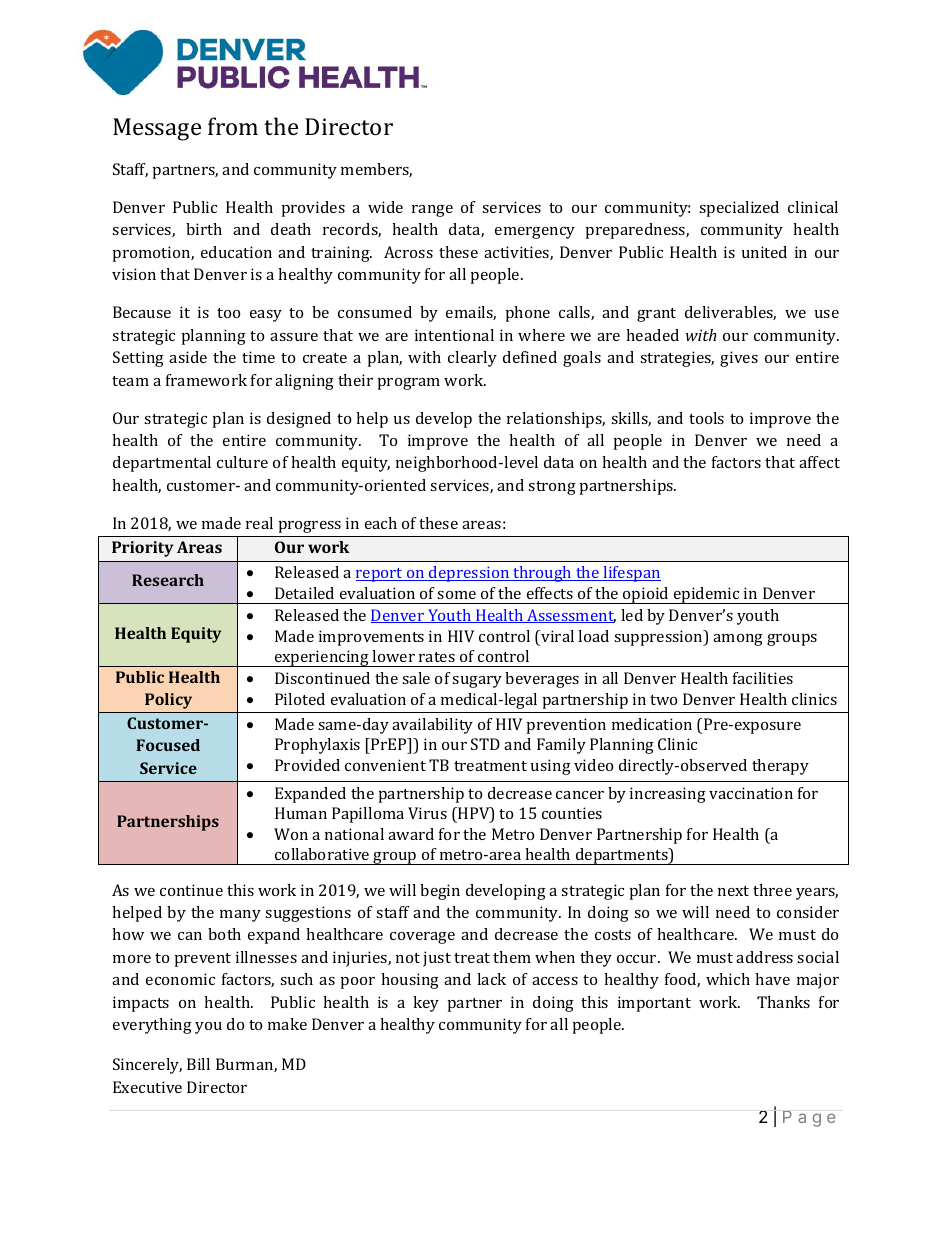  What do you see at coordinates (706, 418) in the image?
I see `tools` at bounding box center [706, 418].
